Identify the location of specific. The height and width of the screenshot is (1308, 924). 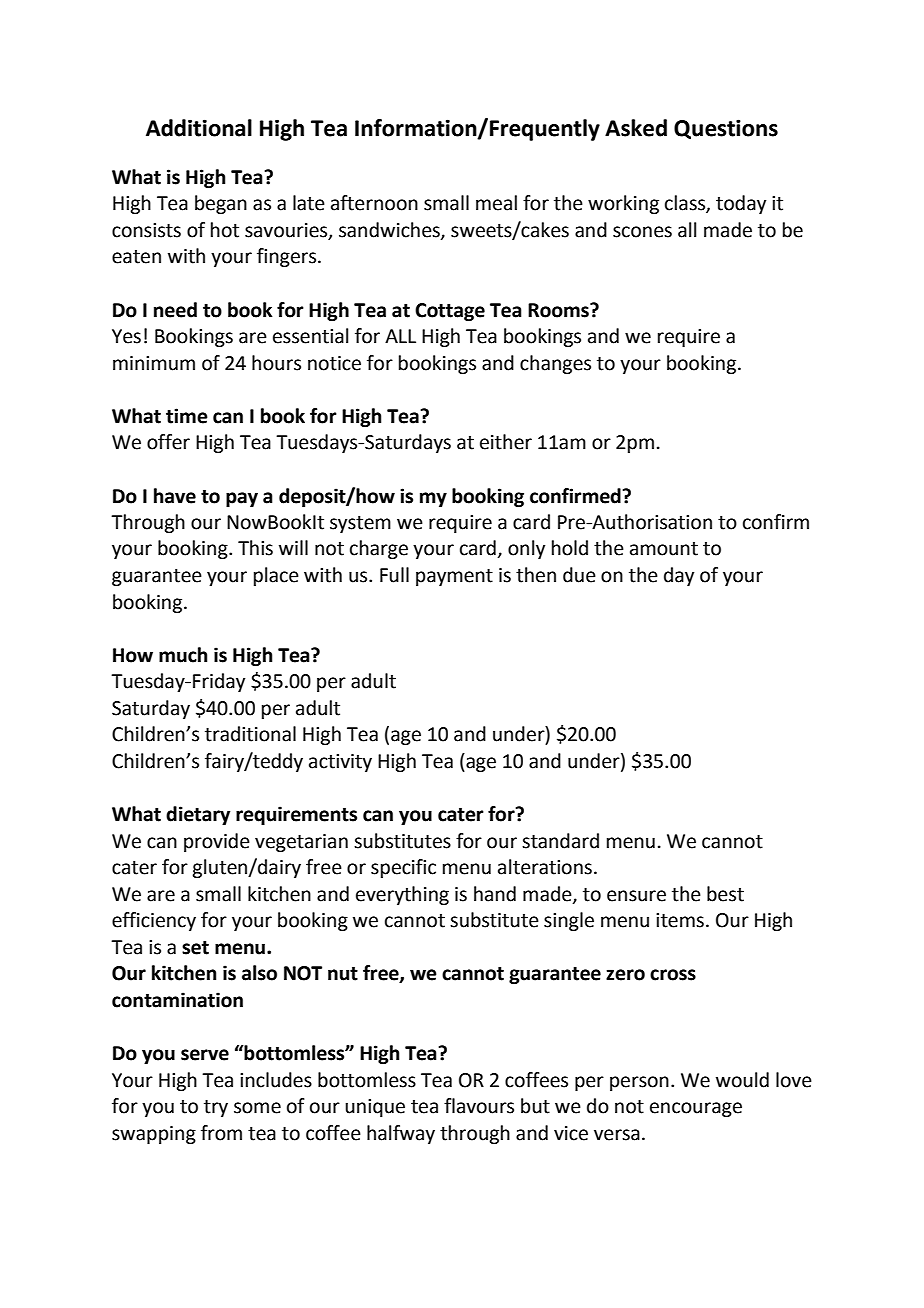
(403, 868).
